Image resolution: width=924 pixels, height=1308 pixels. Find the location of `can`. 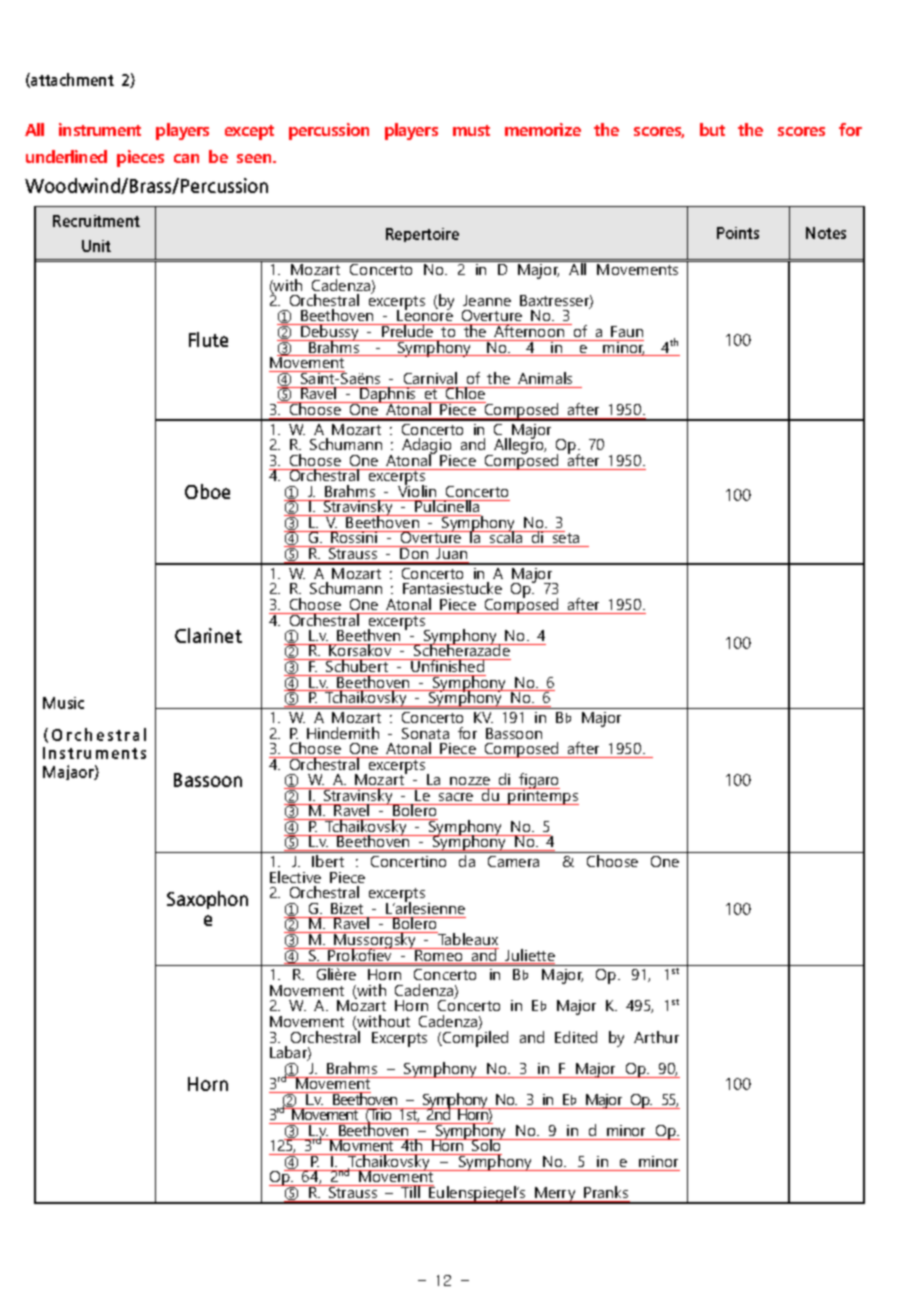

can is located at coordinates (186, 158).
